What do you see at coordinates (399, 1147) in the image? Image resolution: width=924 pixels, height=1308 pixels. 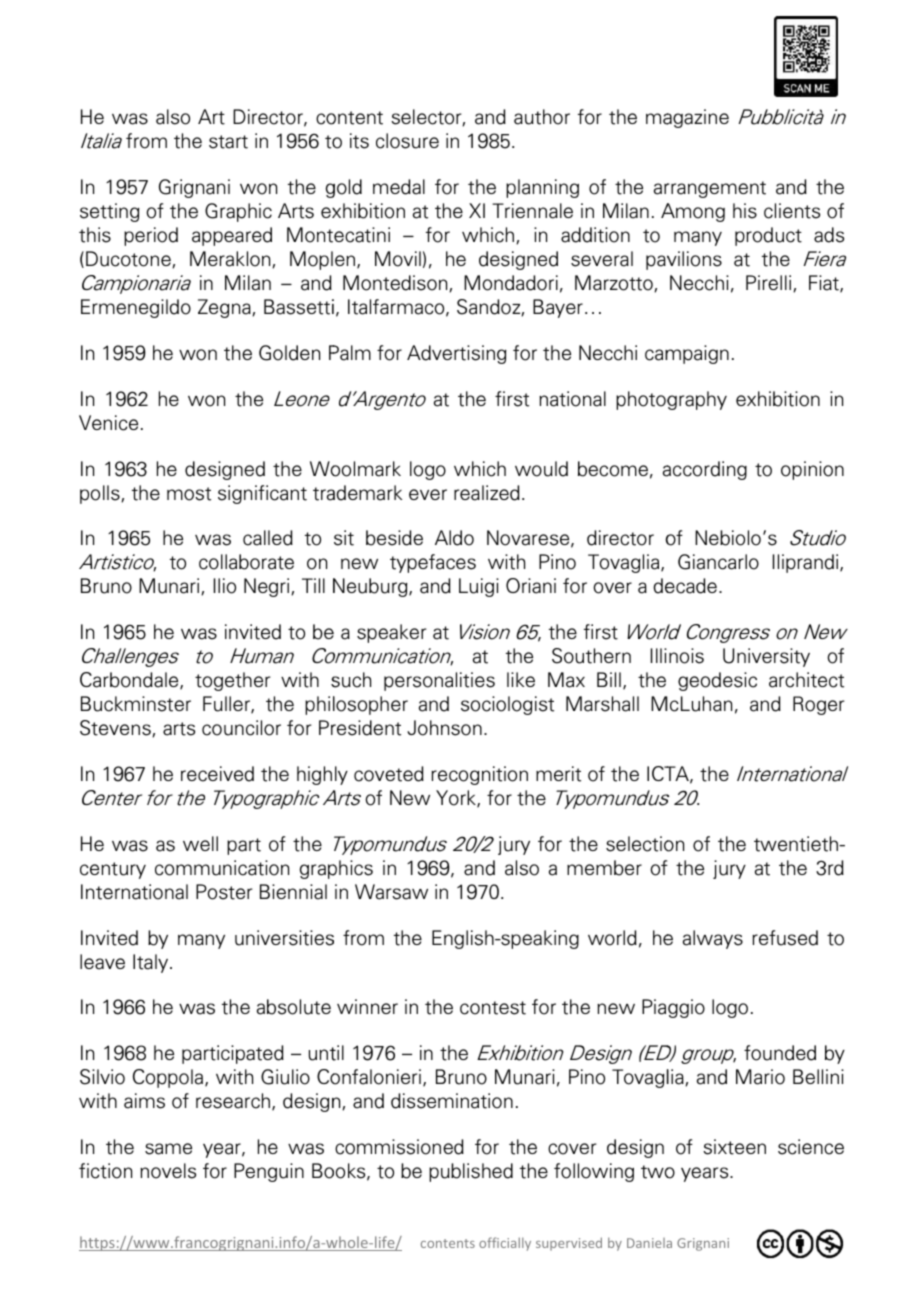 I see `commissioned` at bounding box center [399, 1147].
